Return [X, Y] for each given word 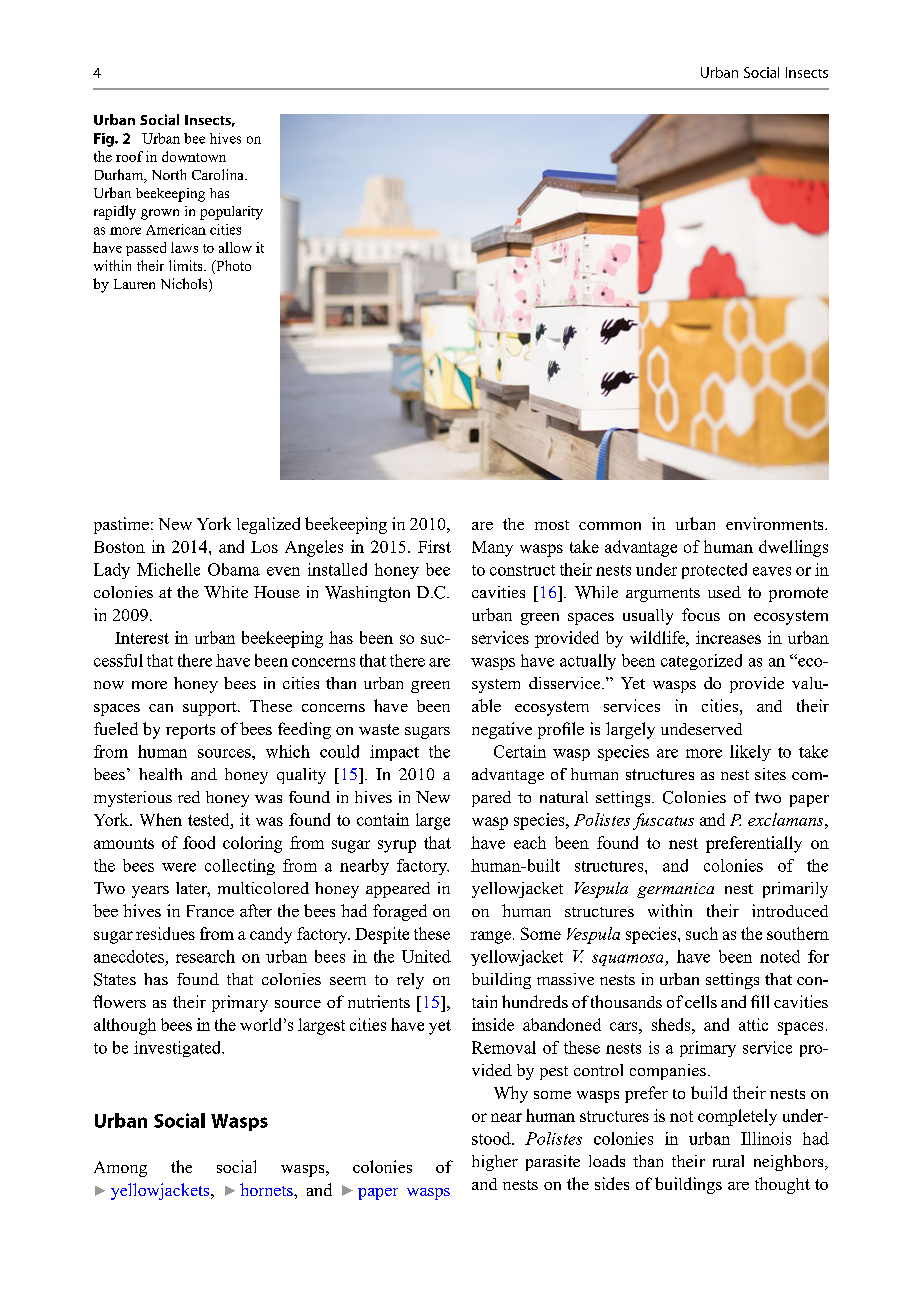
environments [776, 523]
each [530, 842]
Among [120, 1169]
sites [770, 774]
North [169, 174]
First [434, 546]
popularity [231, 213]
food [199, 842]
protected [714, 571]
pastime [121, 525]
